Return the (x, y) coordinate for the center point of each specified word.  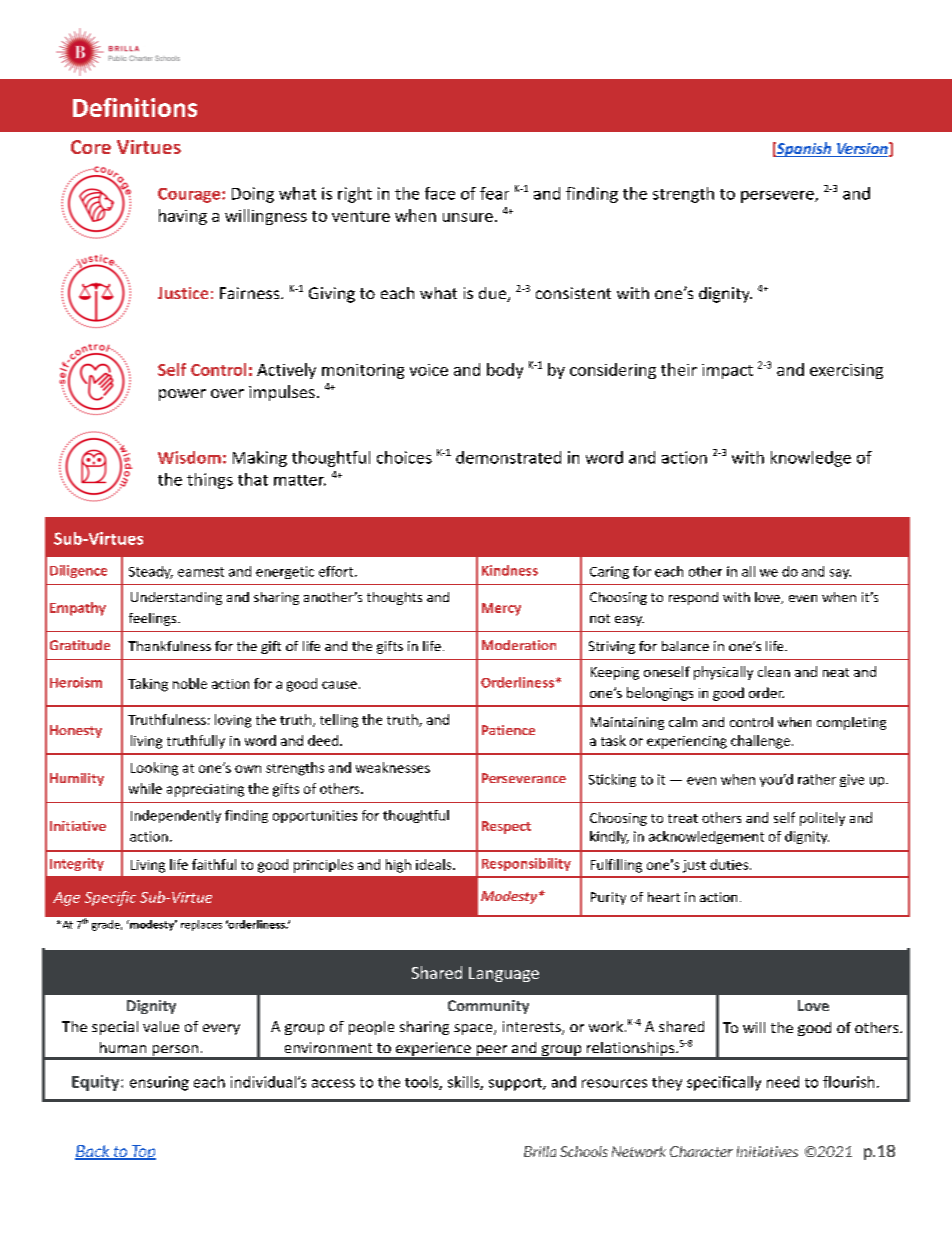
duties (730, 864)
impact (727, 371)
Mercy (501, 609)
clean (774, 671)
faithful (214, 864)
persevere (778, 197)
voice (429, 370)
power (182, 395)
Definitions (135, 107)
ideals (435, 864)
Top (142, 1152)
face (440, 193)
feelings (154, 619)
